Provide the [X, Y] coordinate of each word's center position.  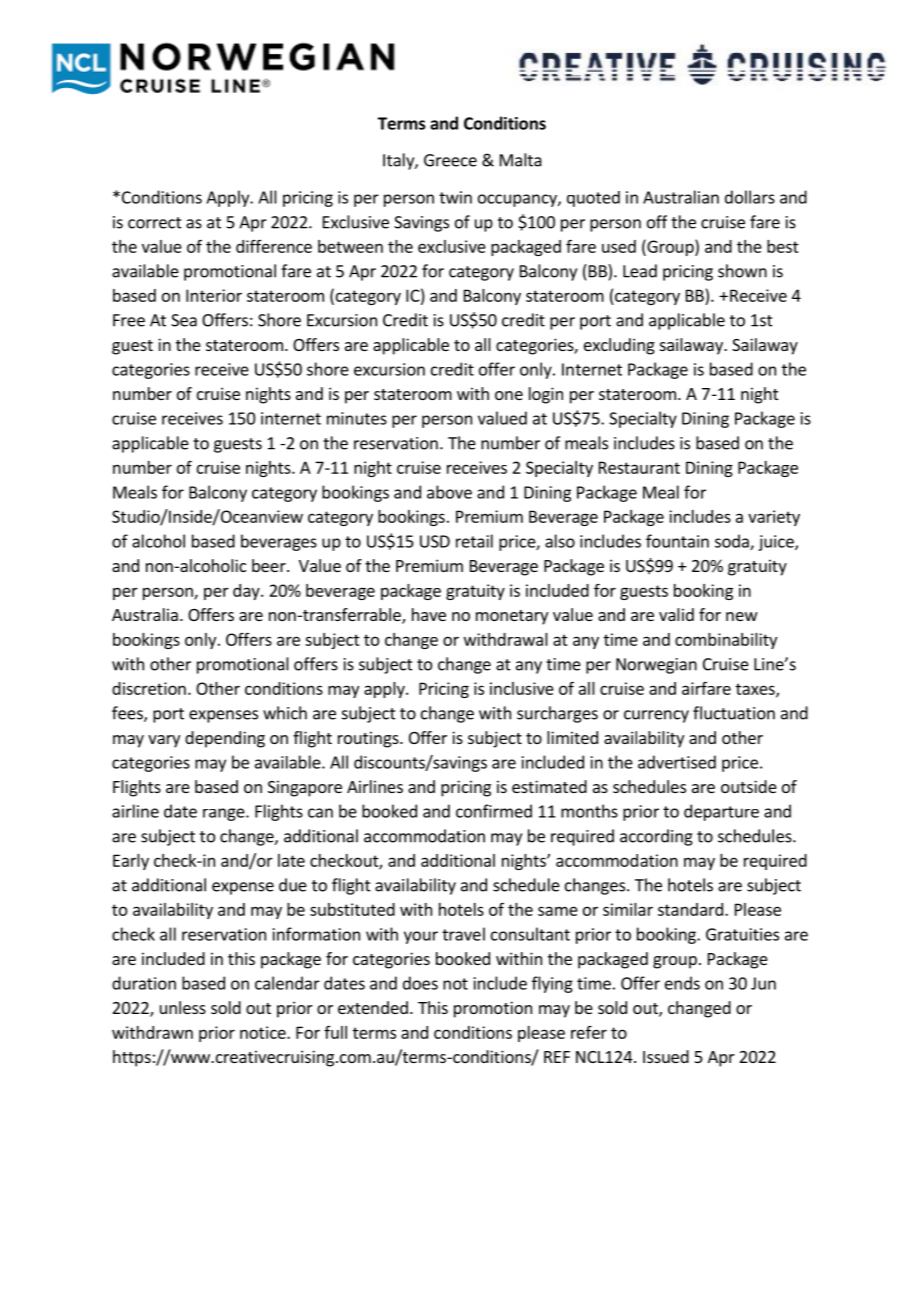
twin [455, 197]
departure [721, 812]
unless [183, 1007]
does [420, 983]
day [247, 592]
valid [676, 614]
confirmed [494, 811]
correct [155, 223]
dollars [750, 197]
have [429, 614]
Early [131, 862]
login [546, 395]
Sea [184, 320]
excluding [619, 346]
